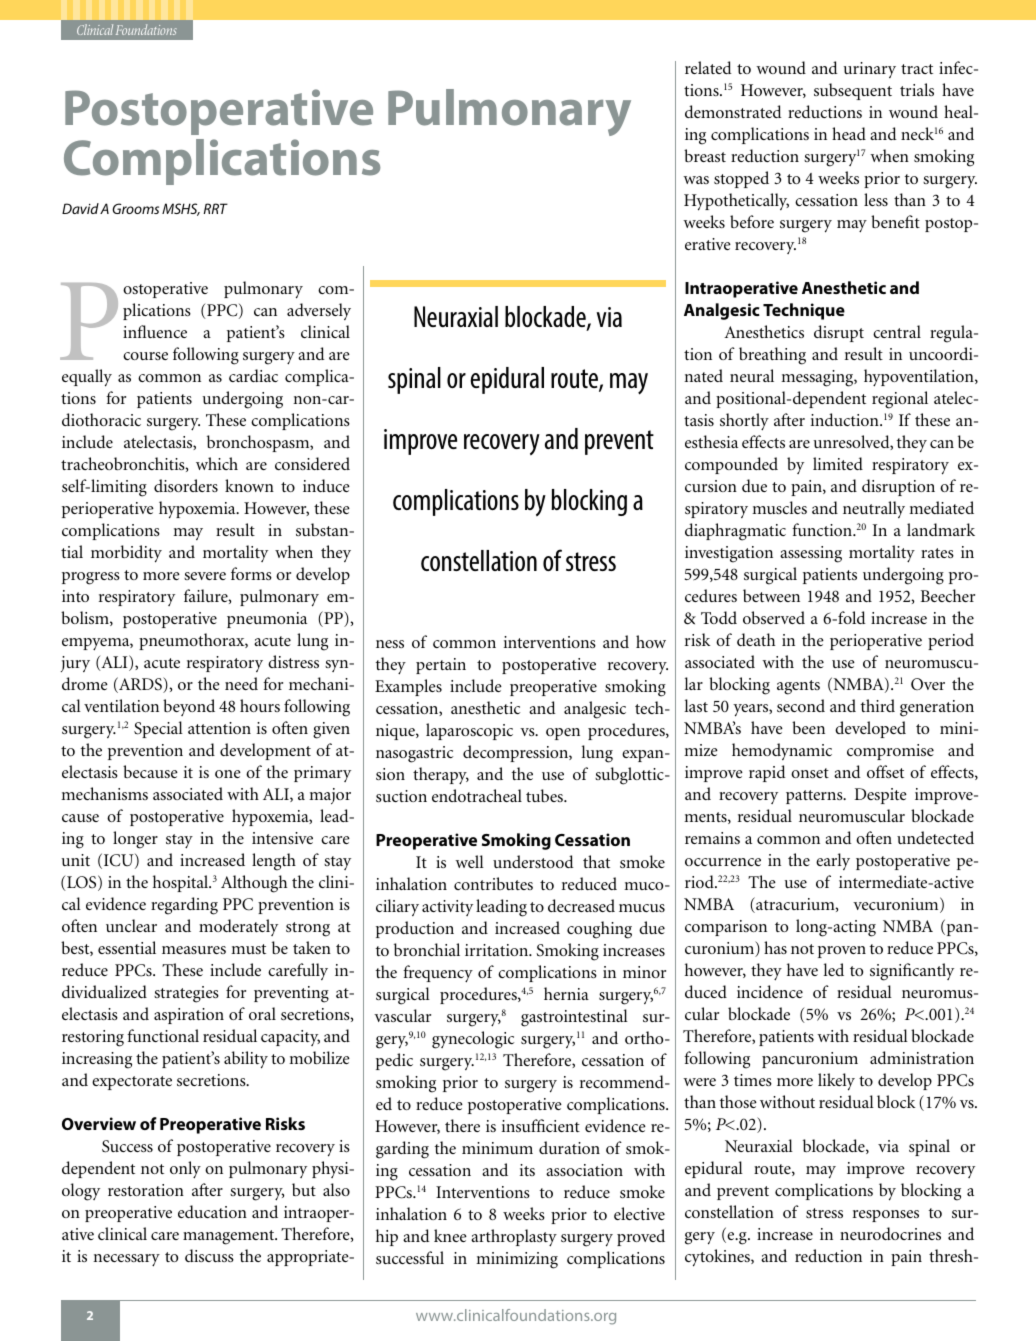 The image size is (1036, 1341). Describe the element at coordinates (853, 91) in the image. I see `subsequent` at that location.
